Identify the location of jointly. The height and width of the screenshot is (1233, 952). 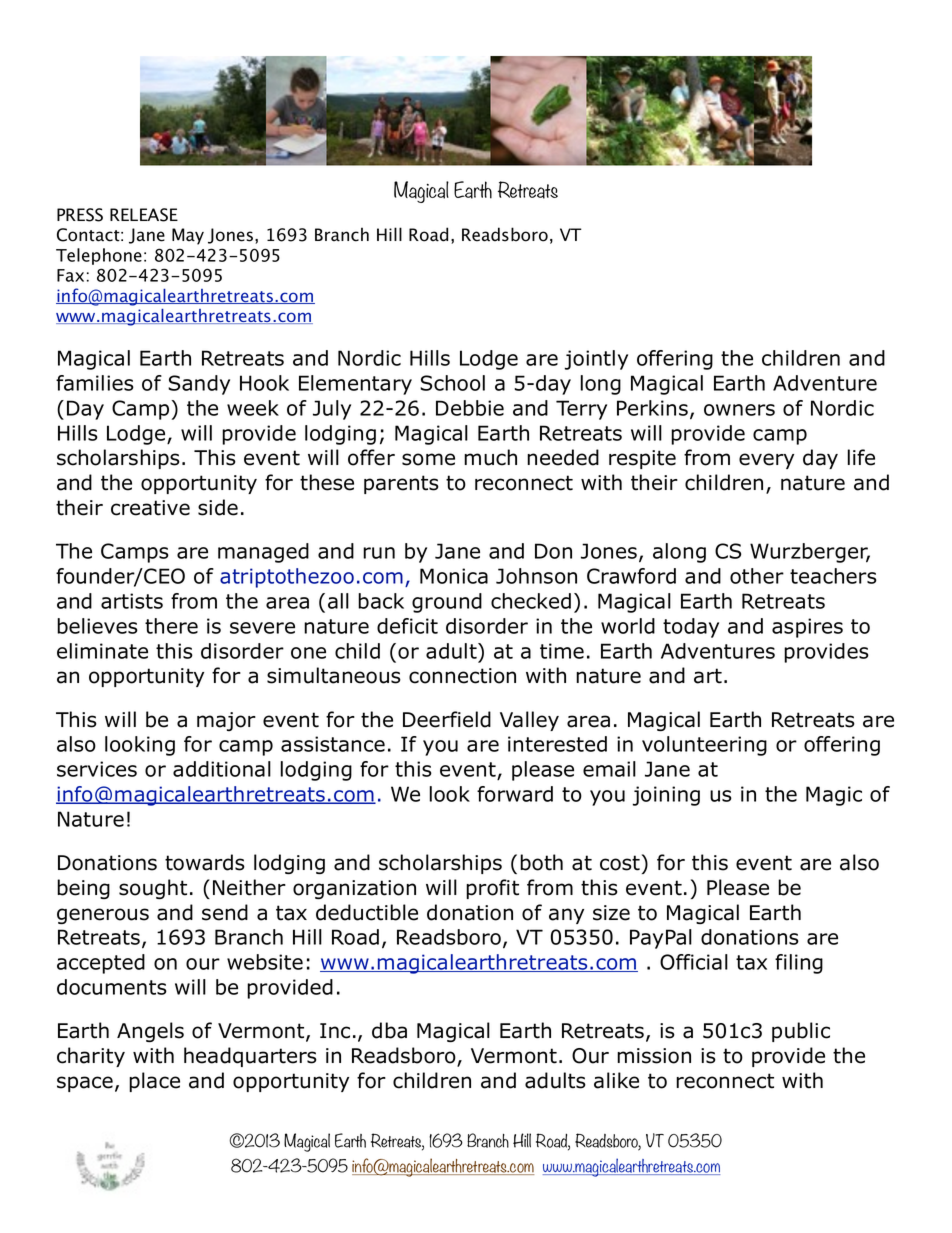
(596, 360).
